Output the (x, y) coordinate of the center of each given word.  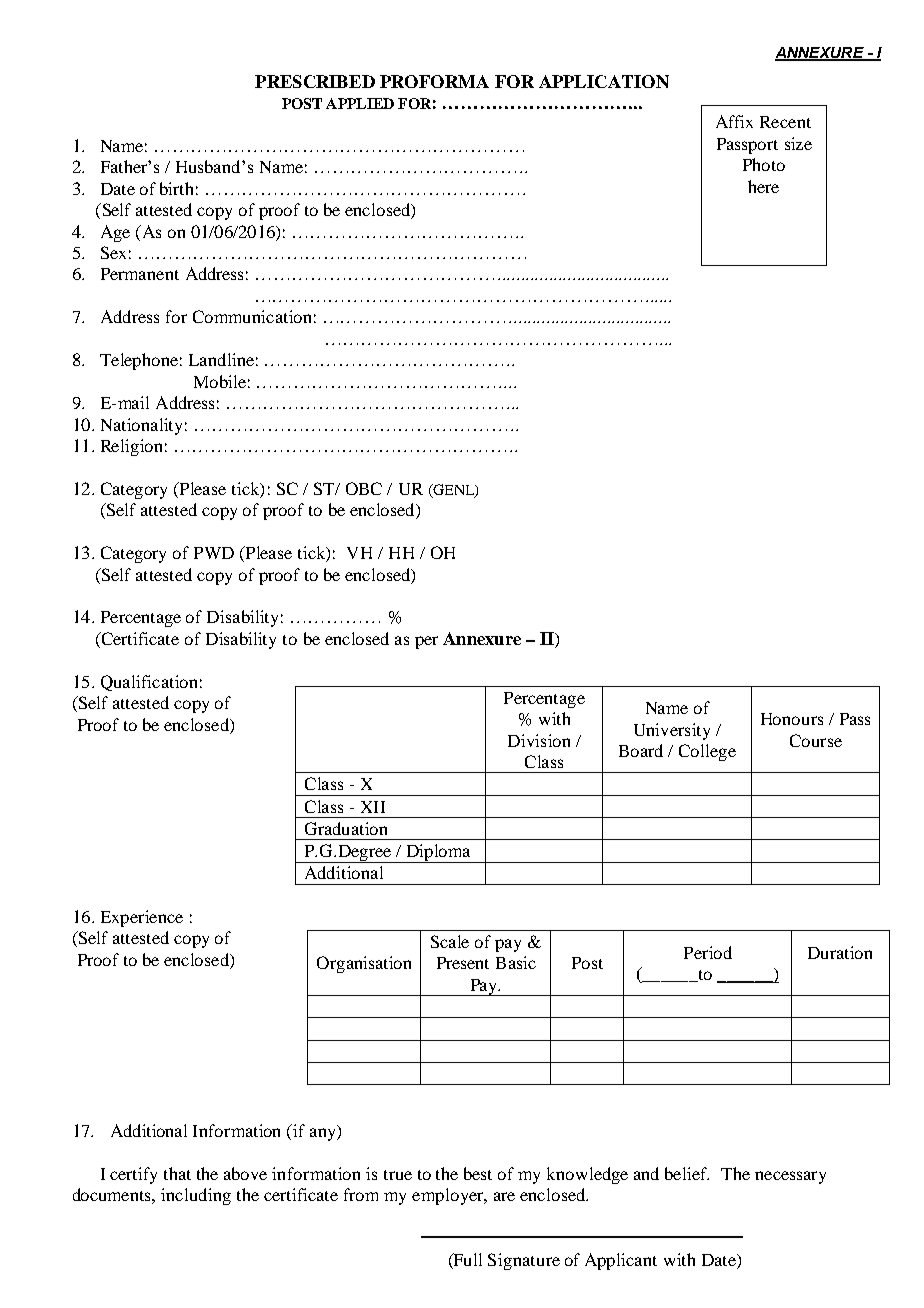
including (196, 1196)
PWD (214, 553)
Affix (734, 121)
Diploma (438, 853)
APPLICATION (604, 81)
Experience (142, 918)
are (504, 1196)
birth (179, 188)
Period (708, 952)
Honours (792, 719)
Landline (221, 359)
